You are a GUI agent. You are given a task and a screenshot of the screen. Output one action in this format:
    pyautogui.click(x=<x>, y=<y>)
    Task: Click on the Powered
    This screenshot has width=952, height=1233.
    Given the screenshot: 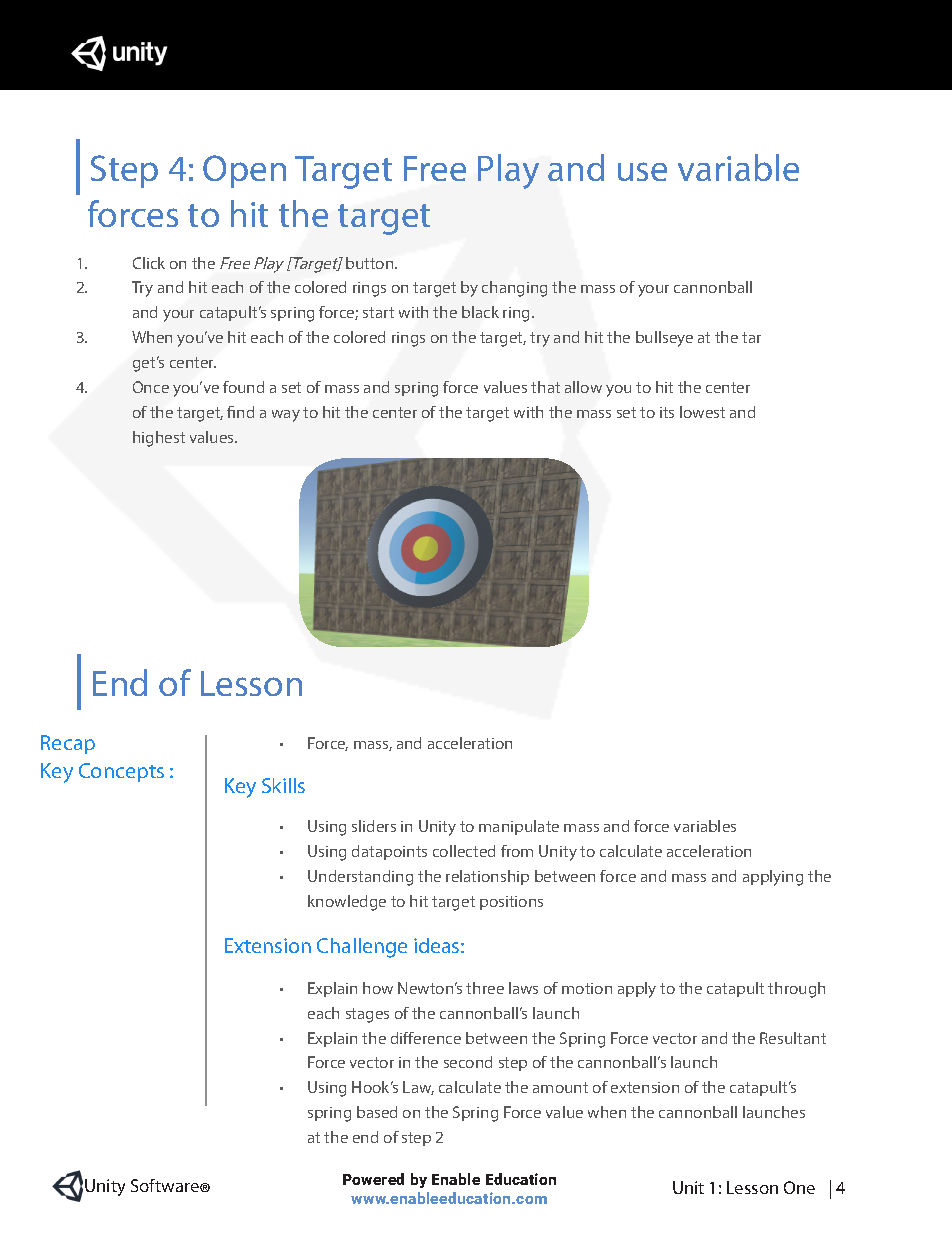 What is the action you would take?
    pyautogui.click(x=373, y=1179)
